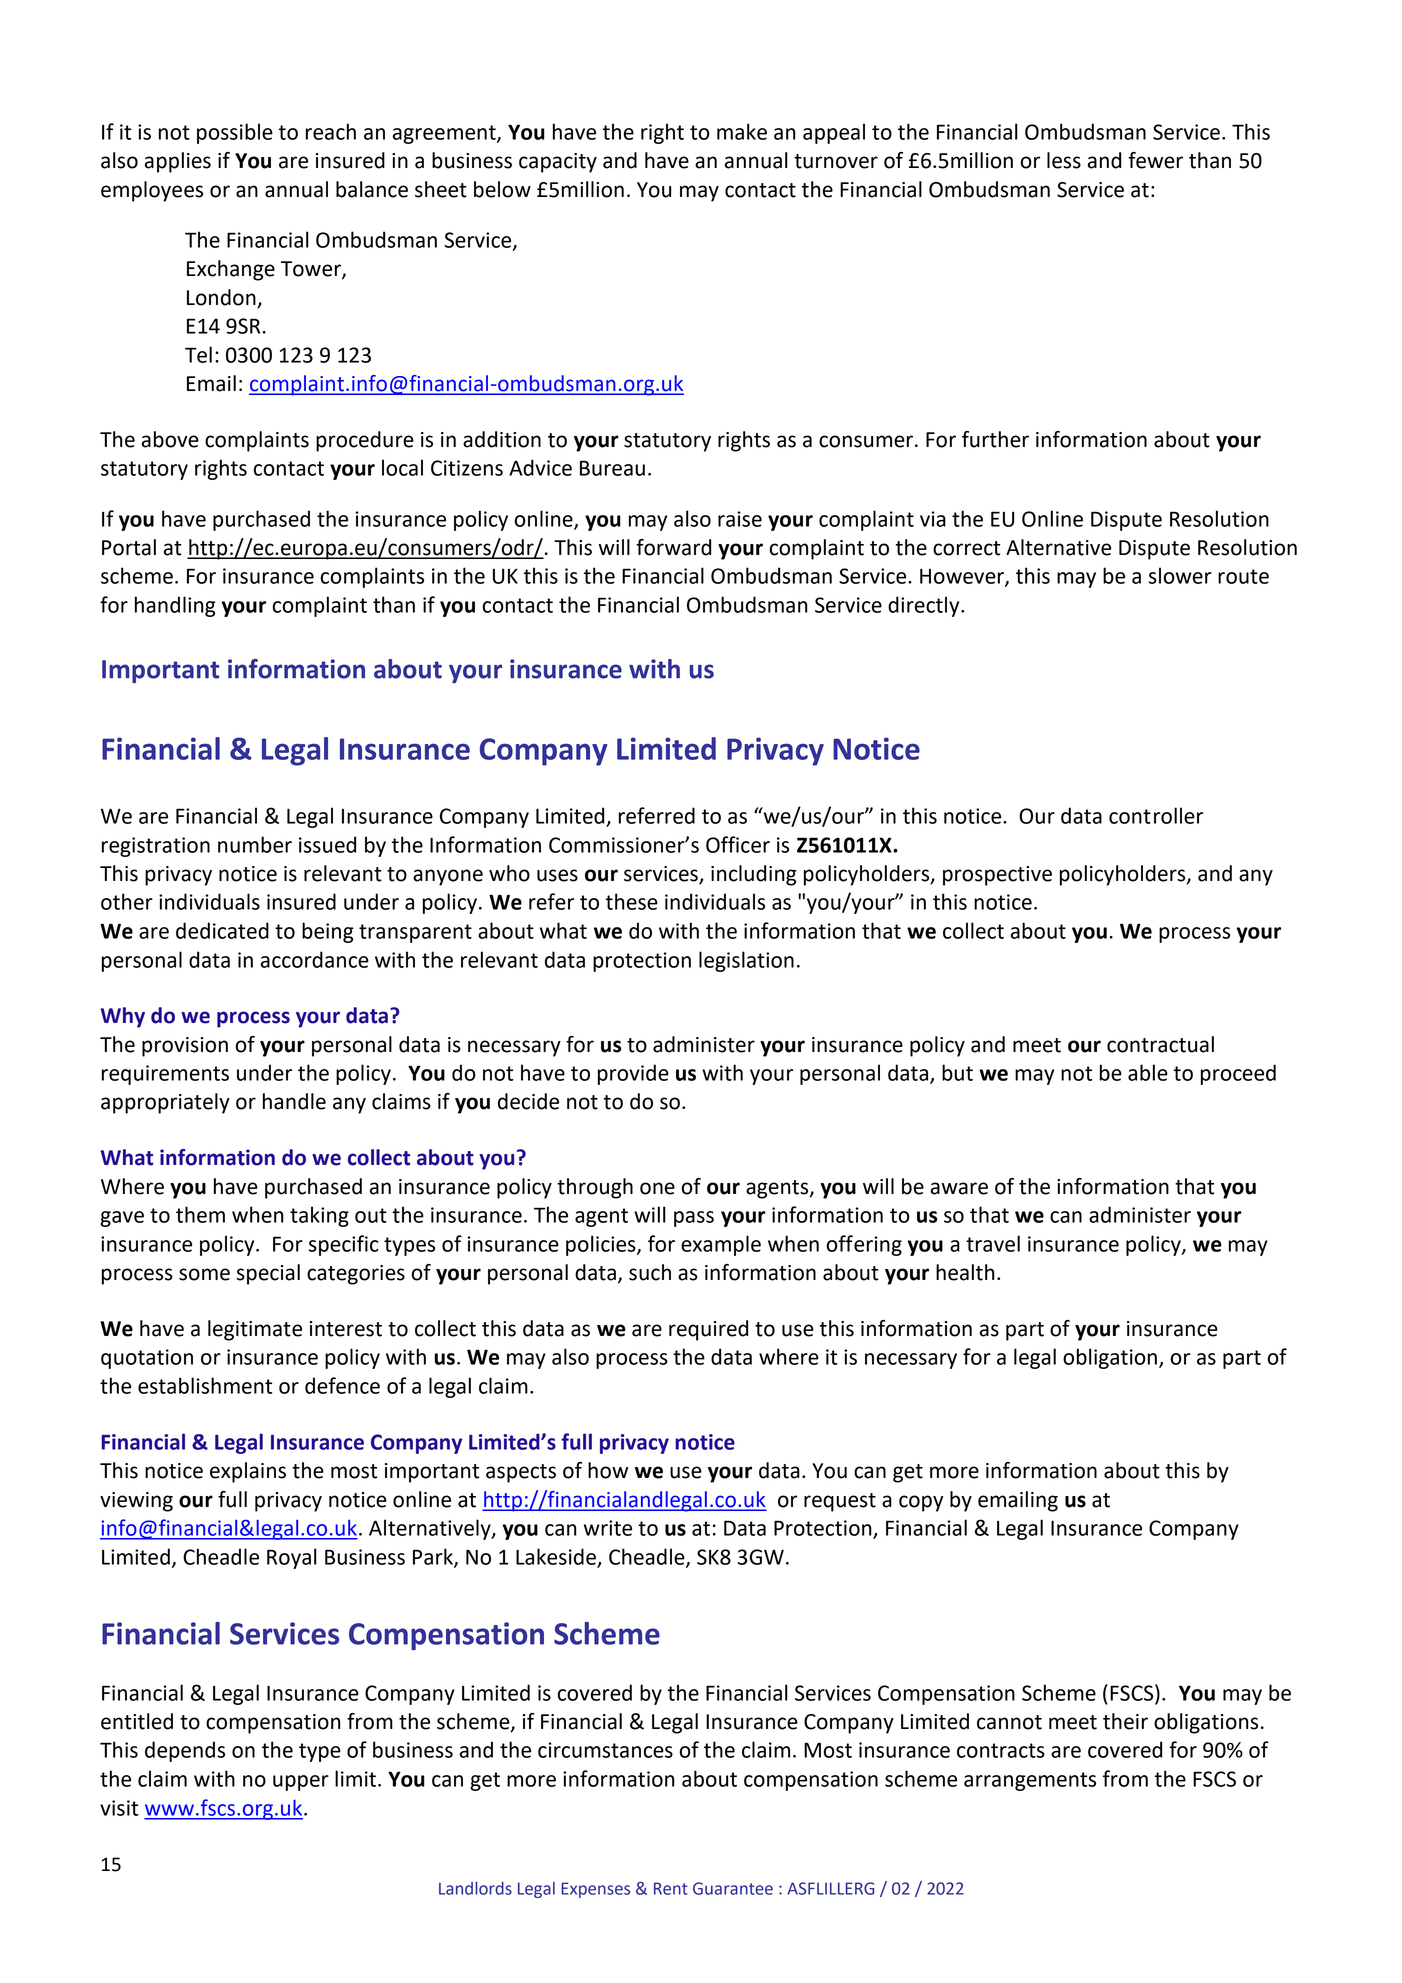 This image has height=1983, width=1402. What do you see at coordinates (185, 1047) in the image?
I see `provision` at bounding box center [185, 1047].
